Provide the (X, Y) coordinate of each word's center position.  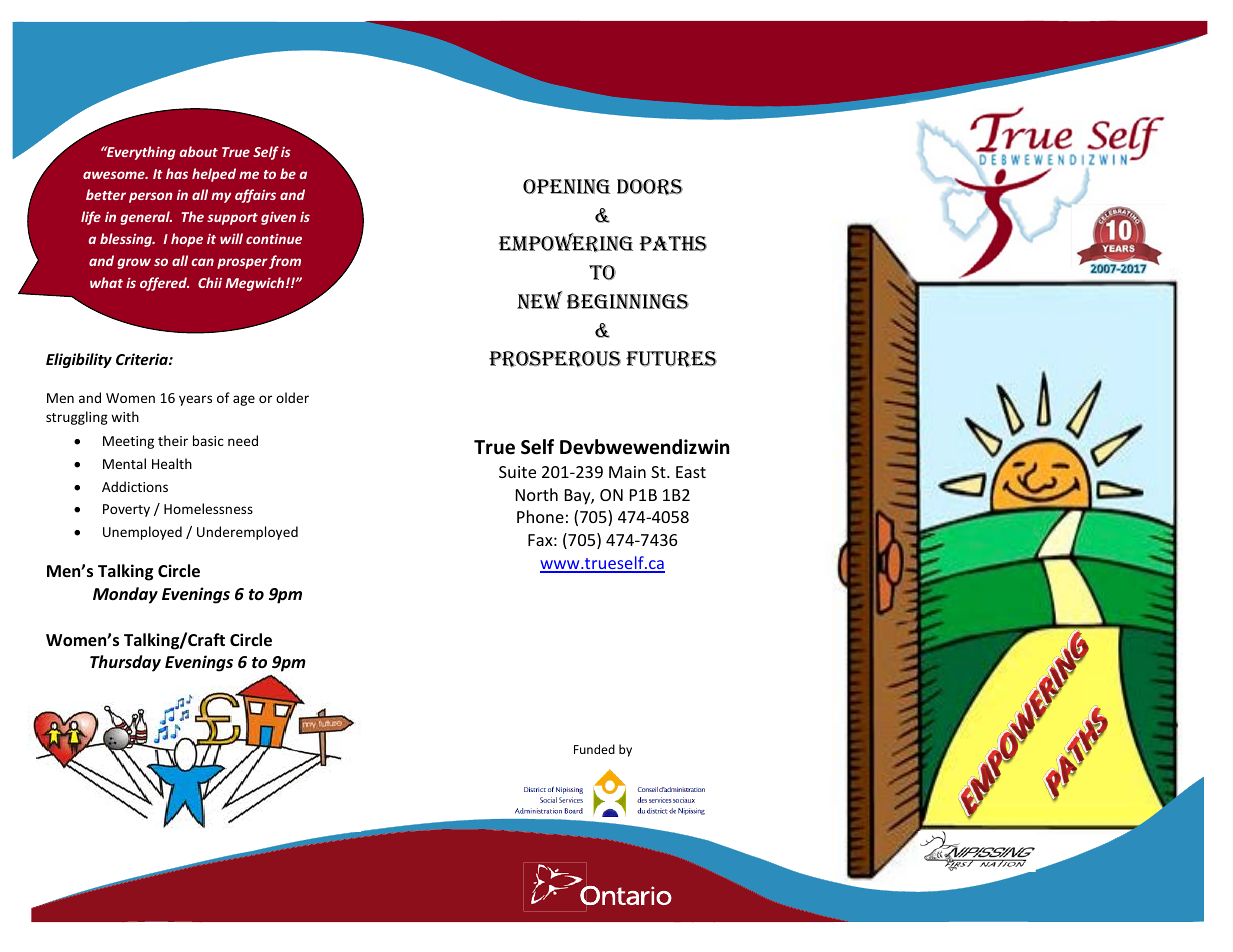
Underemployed (247, 533)
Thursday (125, 663)
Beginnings (628, 302)
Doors (650, 187)
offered (164, 284)
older (292, 397)
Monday (125, 595)
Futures (671, 359)
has (177, 173)
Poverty (126, 510)
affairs (255, 196)
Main (627, 472)
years (195, 400)
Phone (540, 516)
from (285, 262)
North (537, 494)
